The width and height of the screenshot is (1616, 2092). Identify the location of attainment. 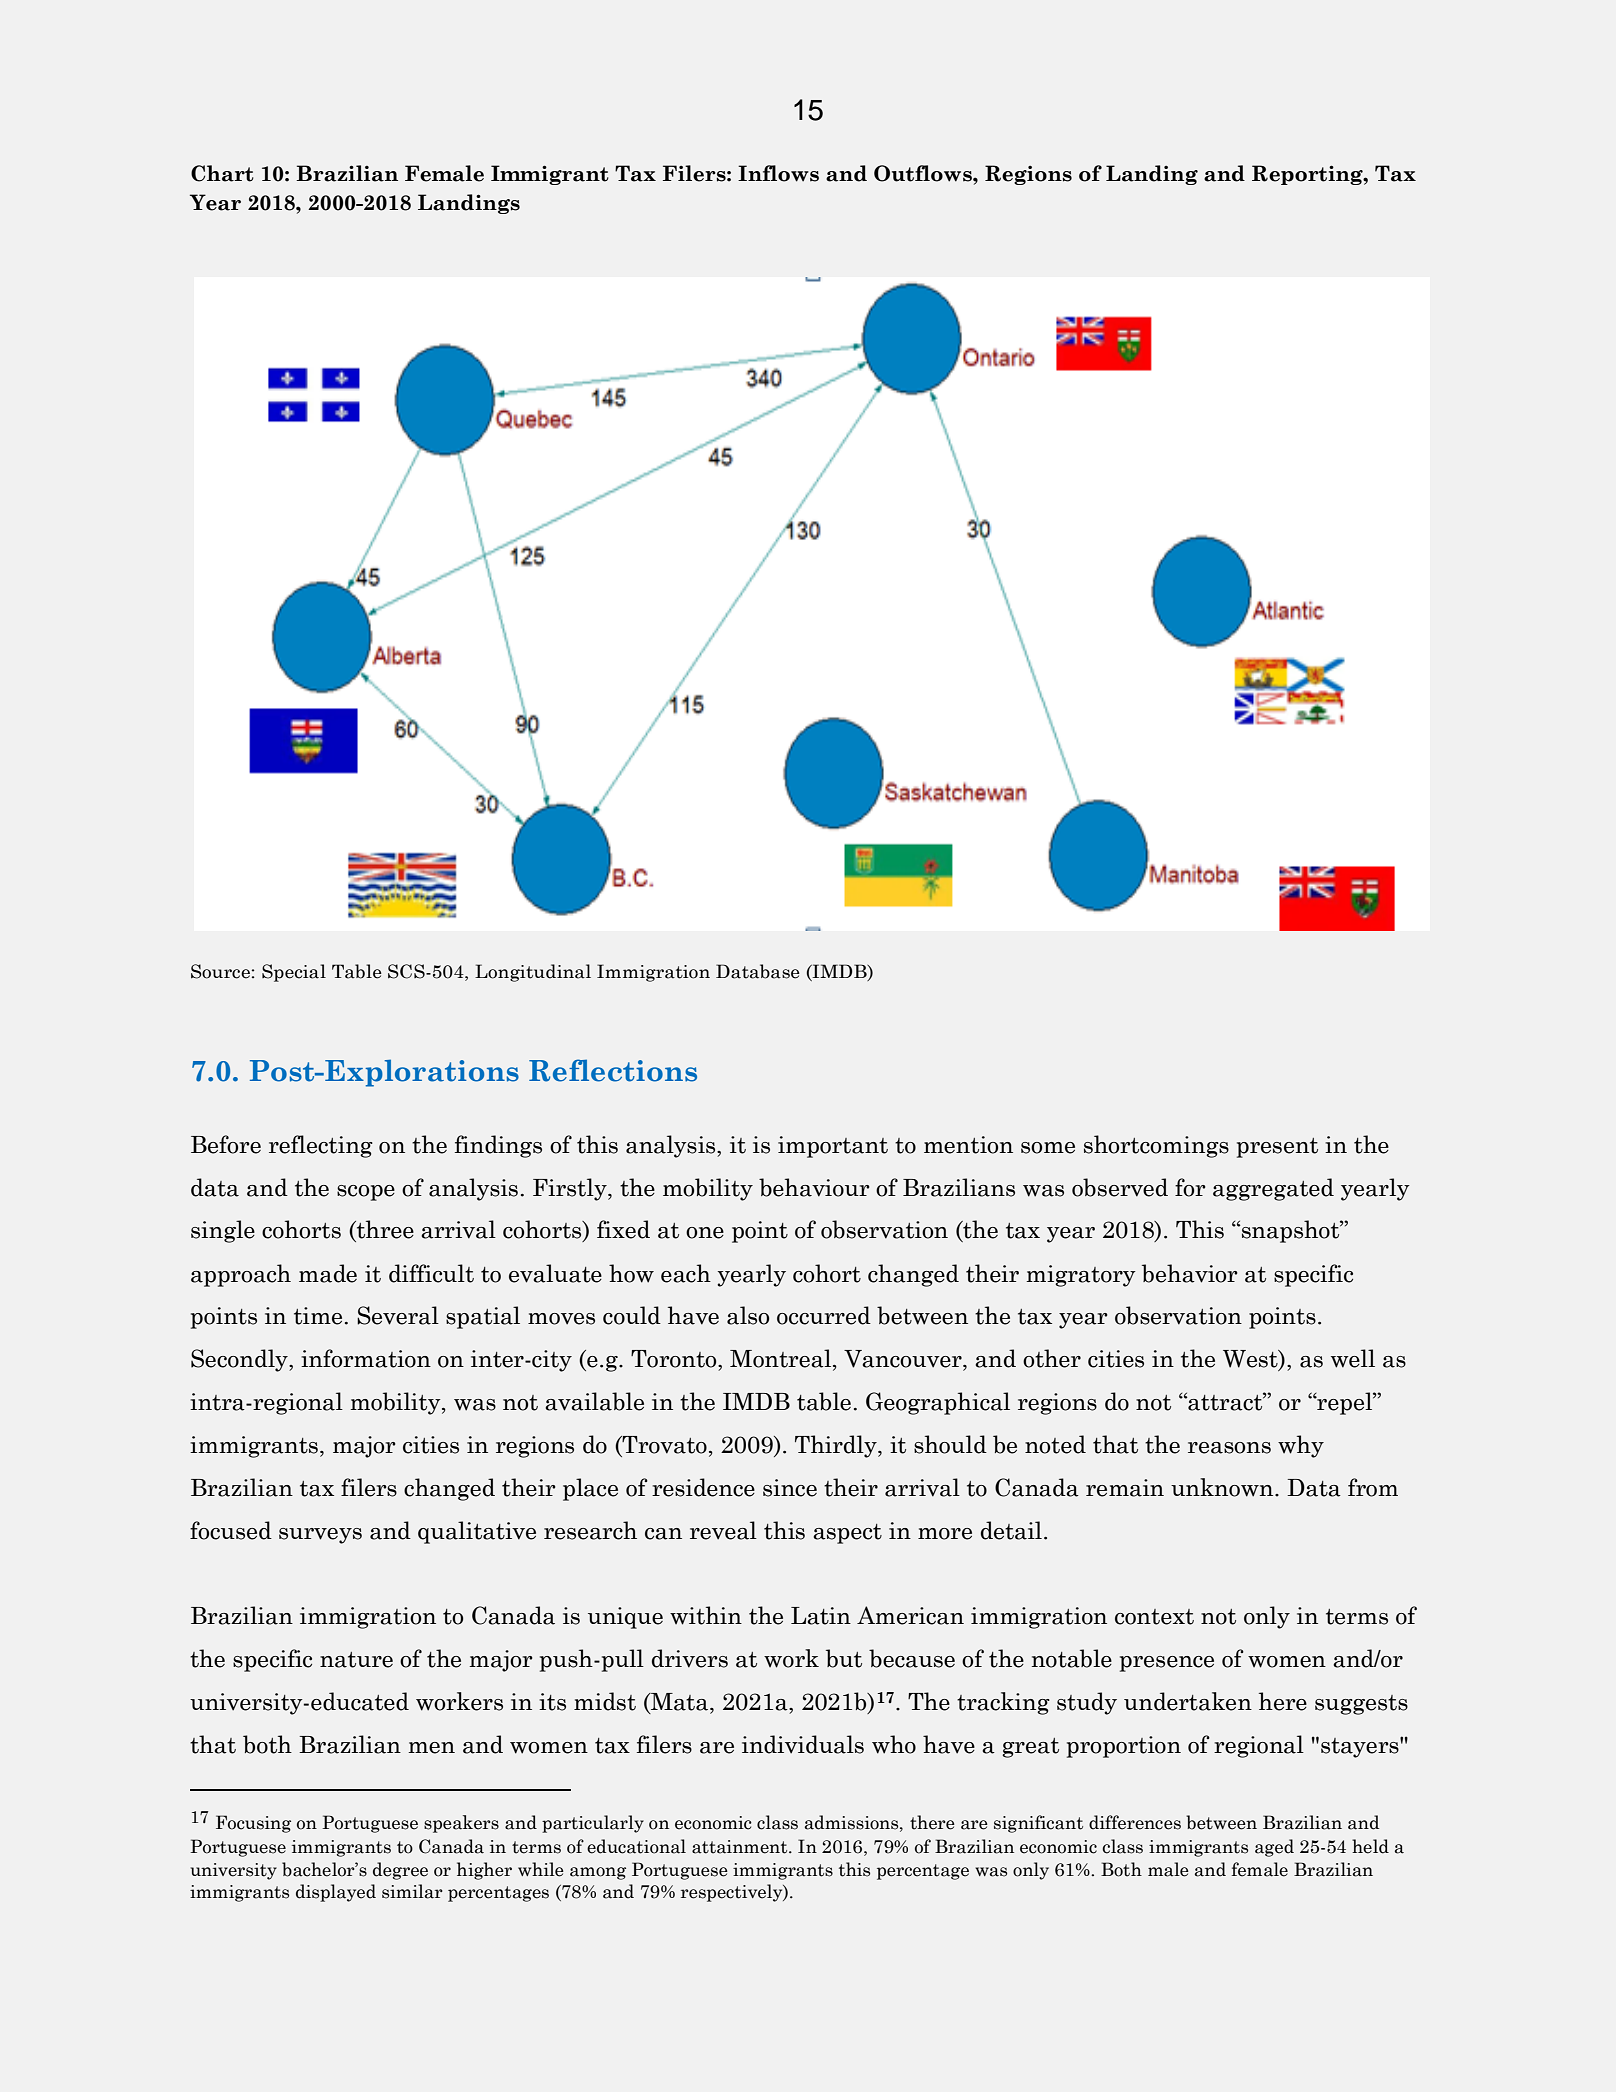
(741, 1847).
